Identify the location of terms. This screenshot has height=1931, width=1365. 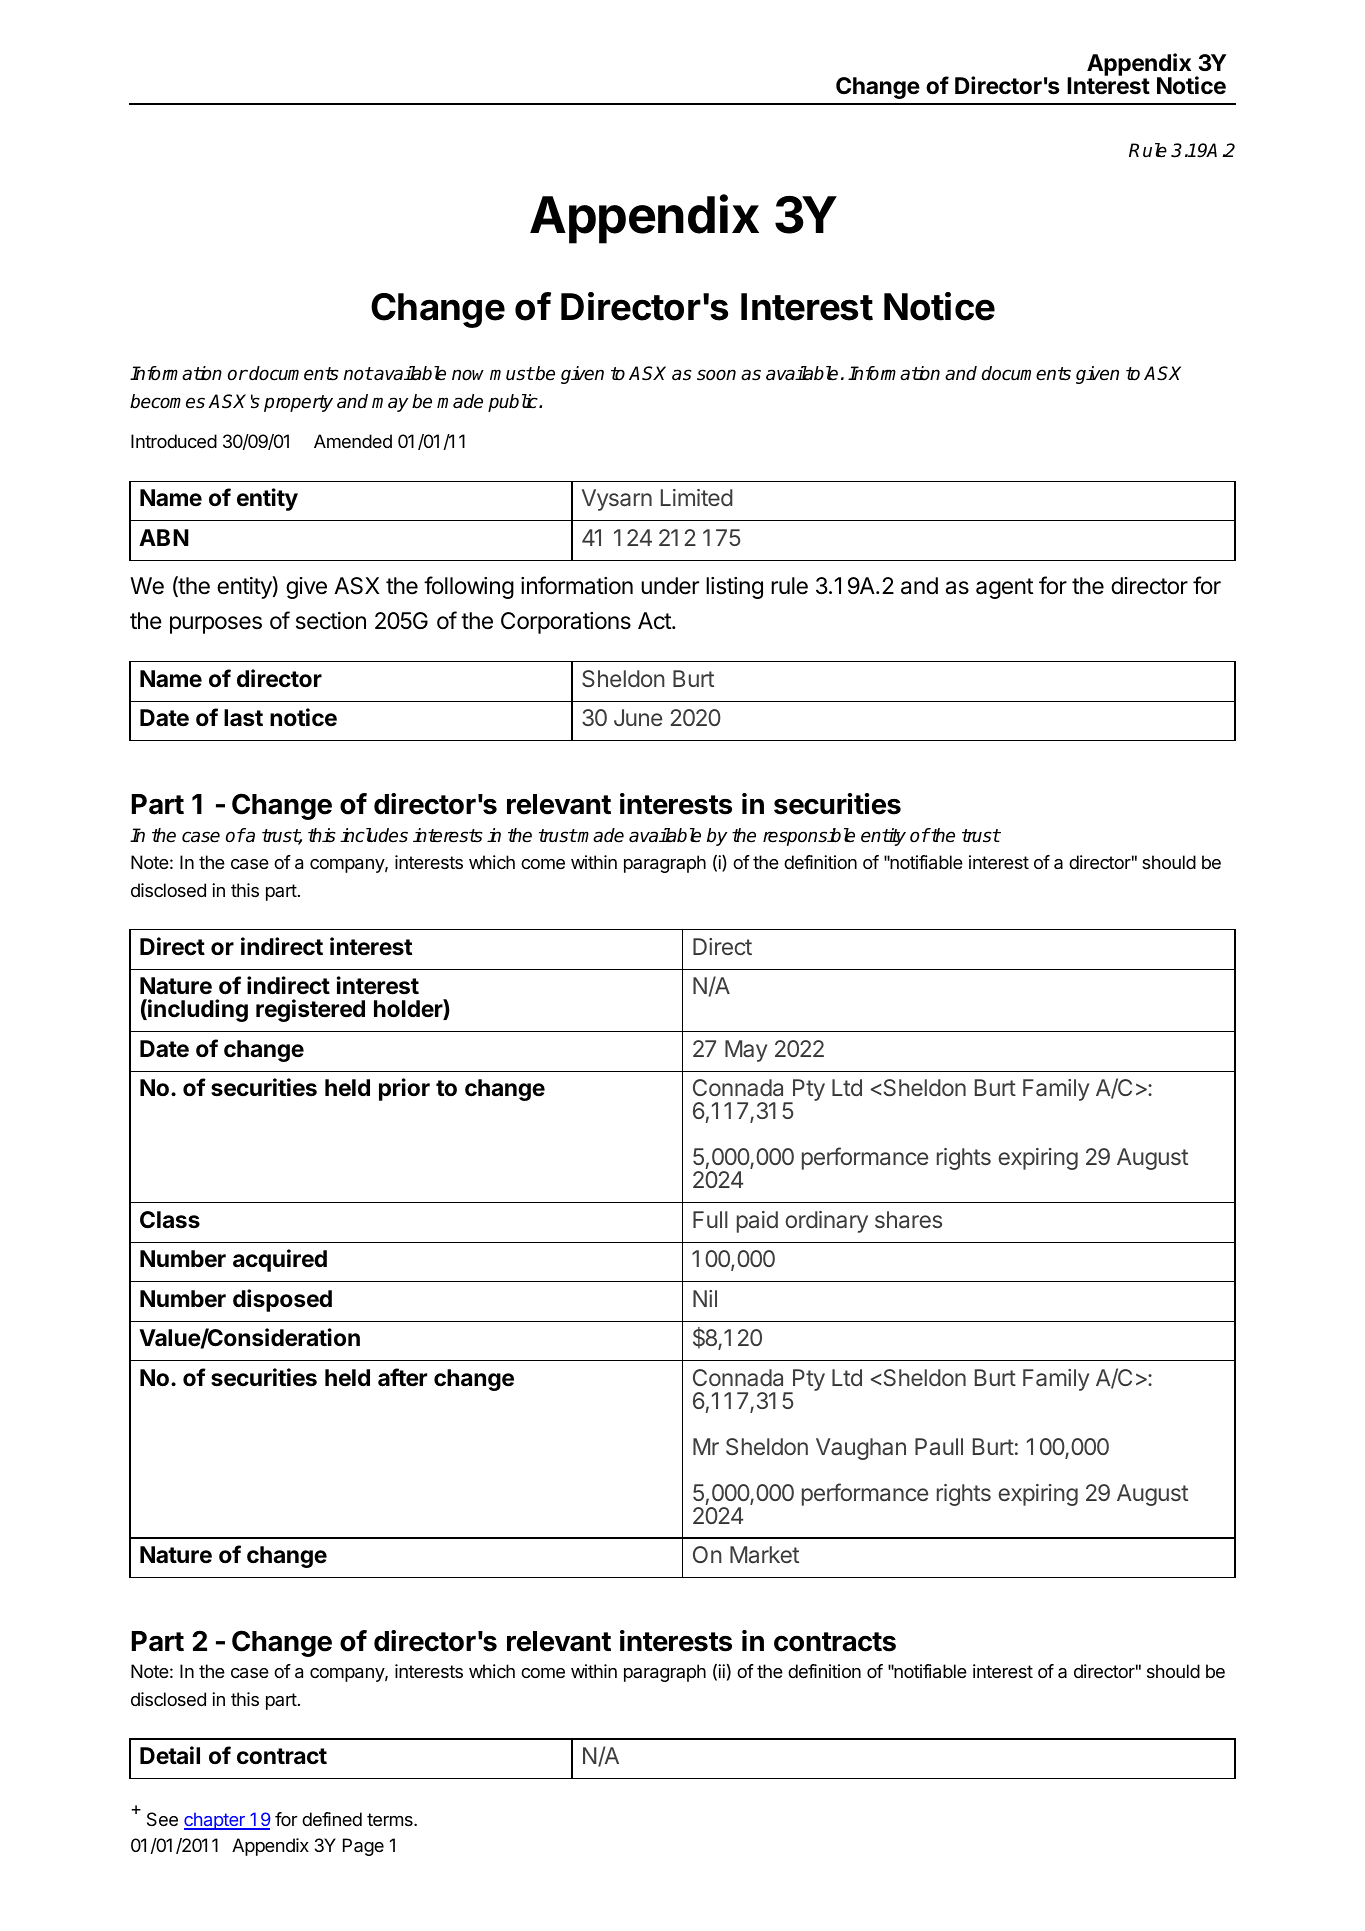
(391, 1819).
